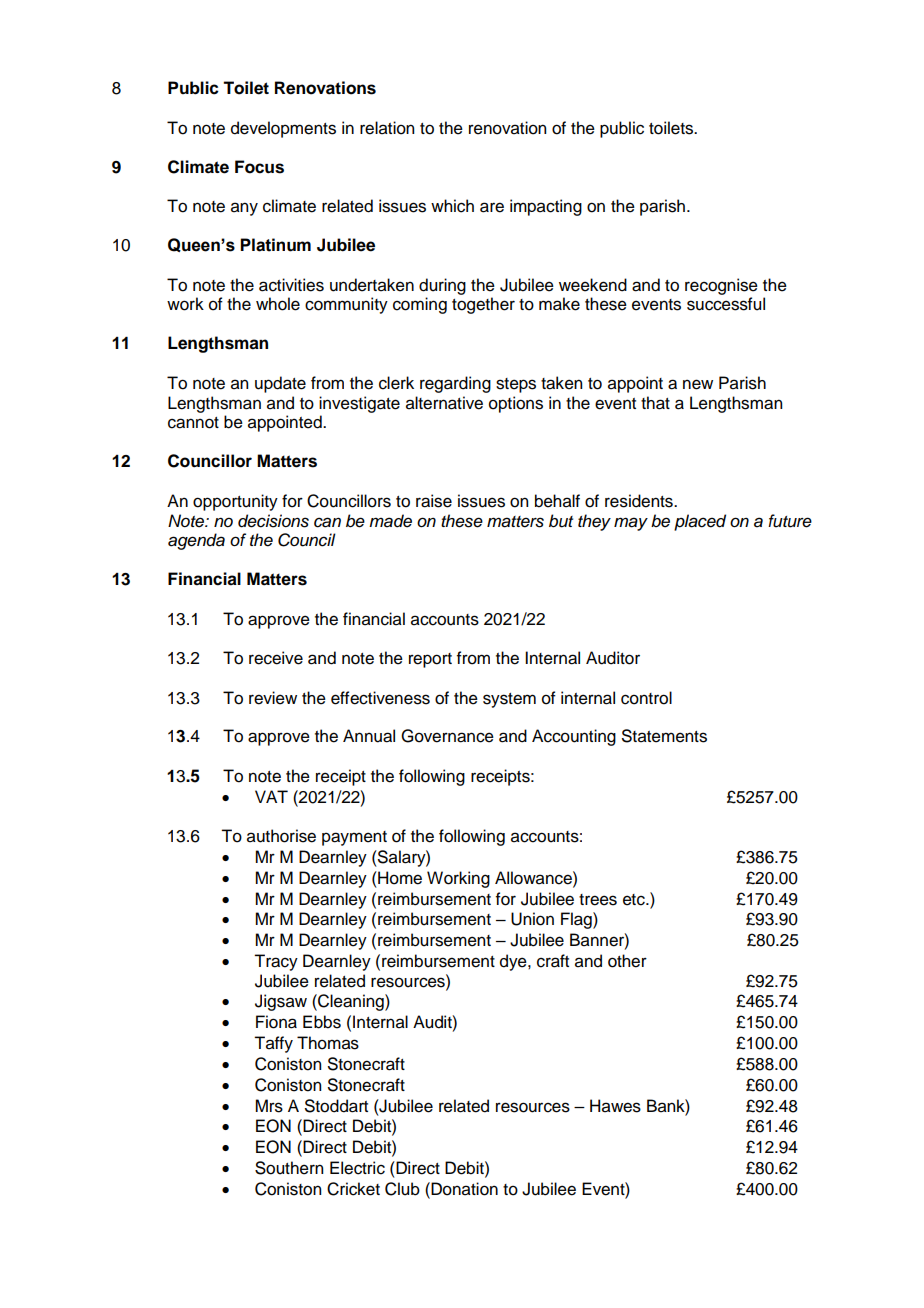  What do you see at coordinates (492, 207) in the image?
I see `are` at bounding box center [492, 207].
